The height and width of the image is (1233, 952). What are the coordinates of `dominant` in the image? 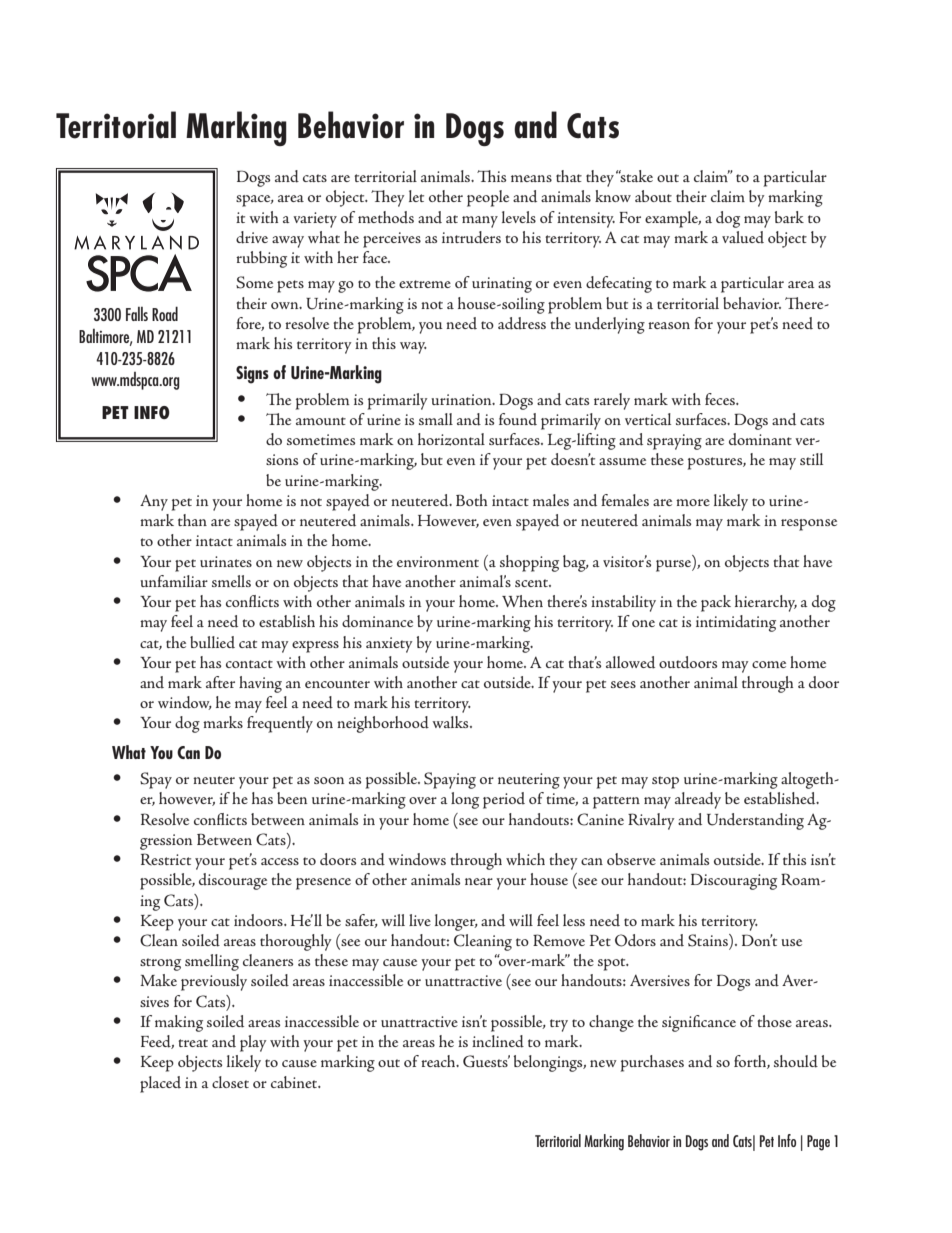 It's located at (760, 439).
